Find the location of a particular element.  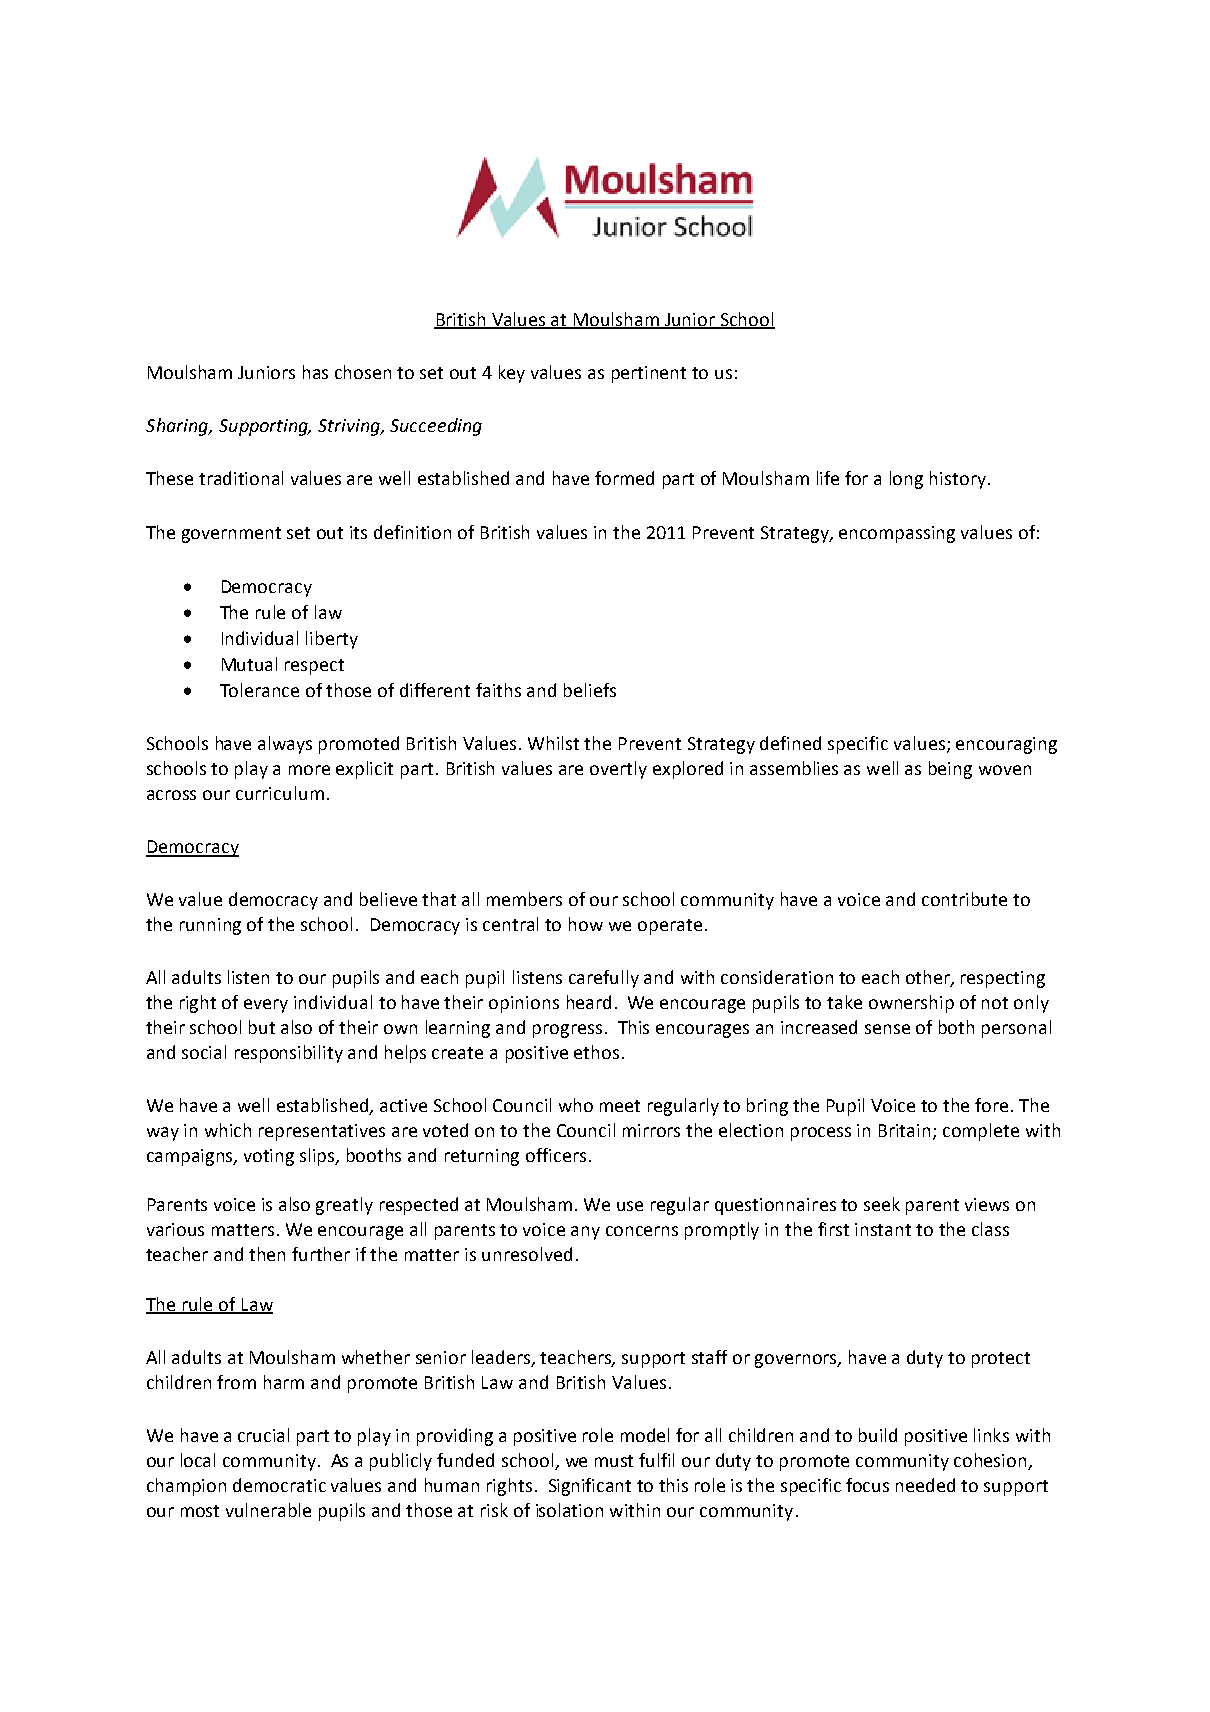

long is located at coordinates (906, 480).
